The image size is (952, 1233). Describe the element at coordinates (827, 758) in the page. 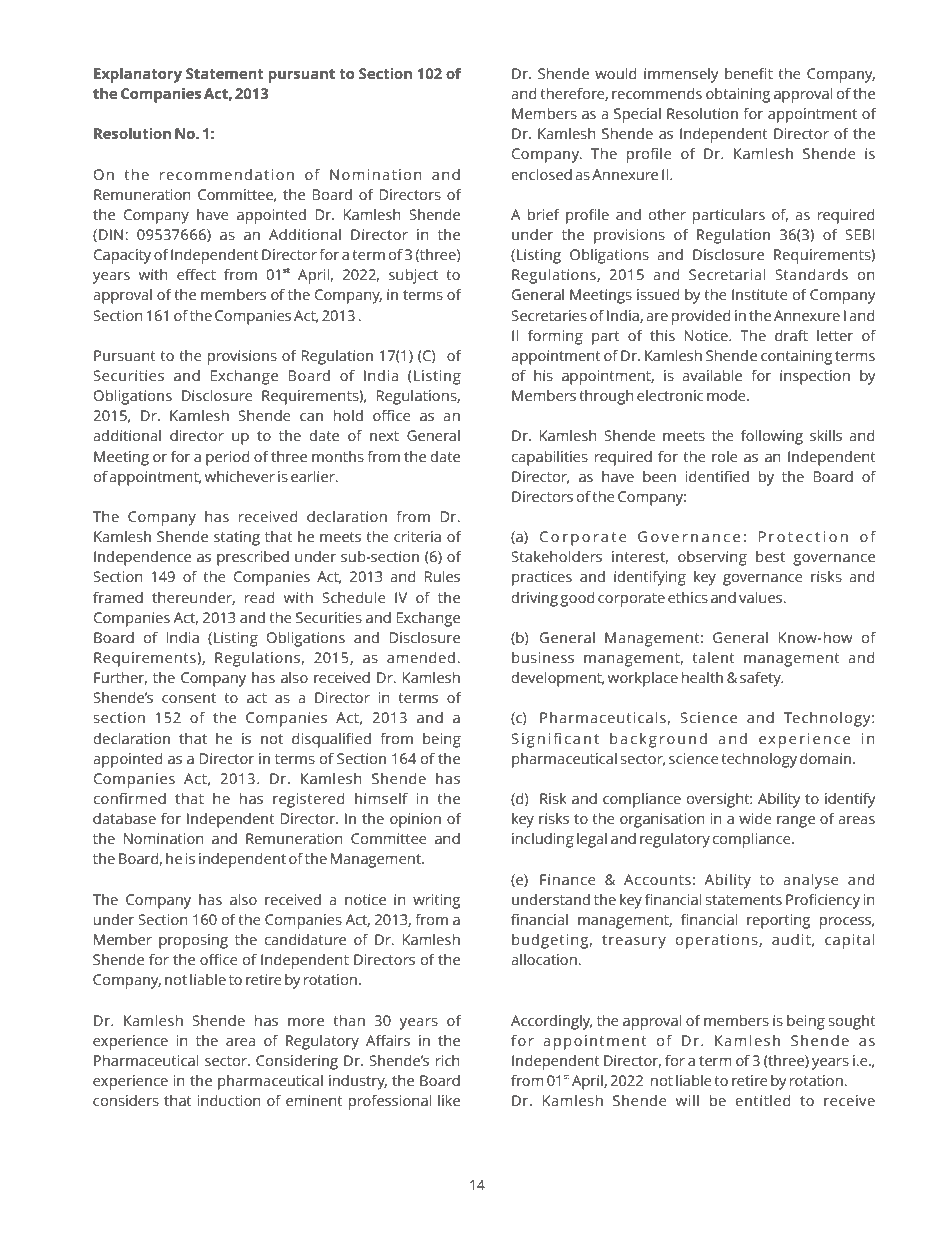

I see `domain` at that location.
